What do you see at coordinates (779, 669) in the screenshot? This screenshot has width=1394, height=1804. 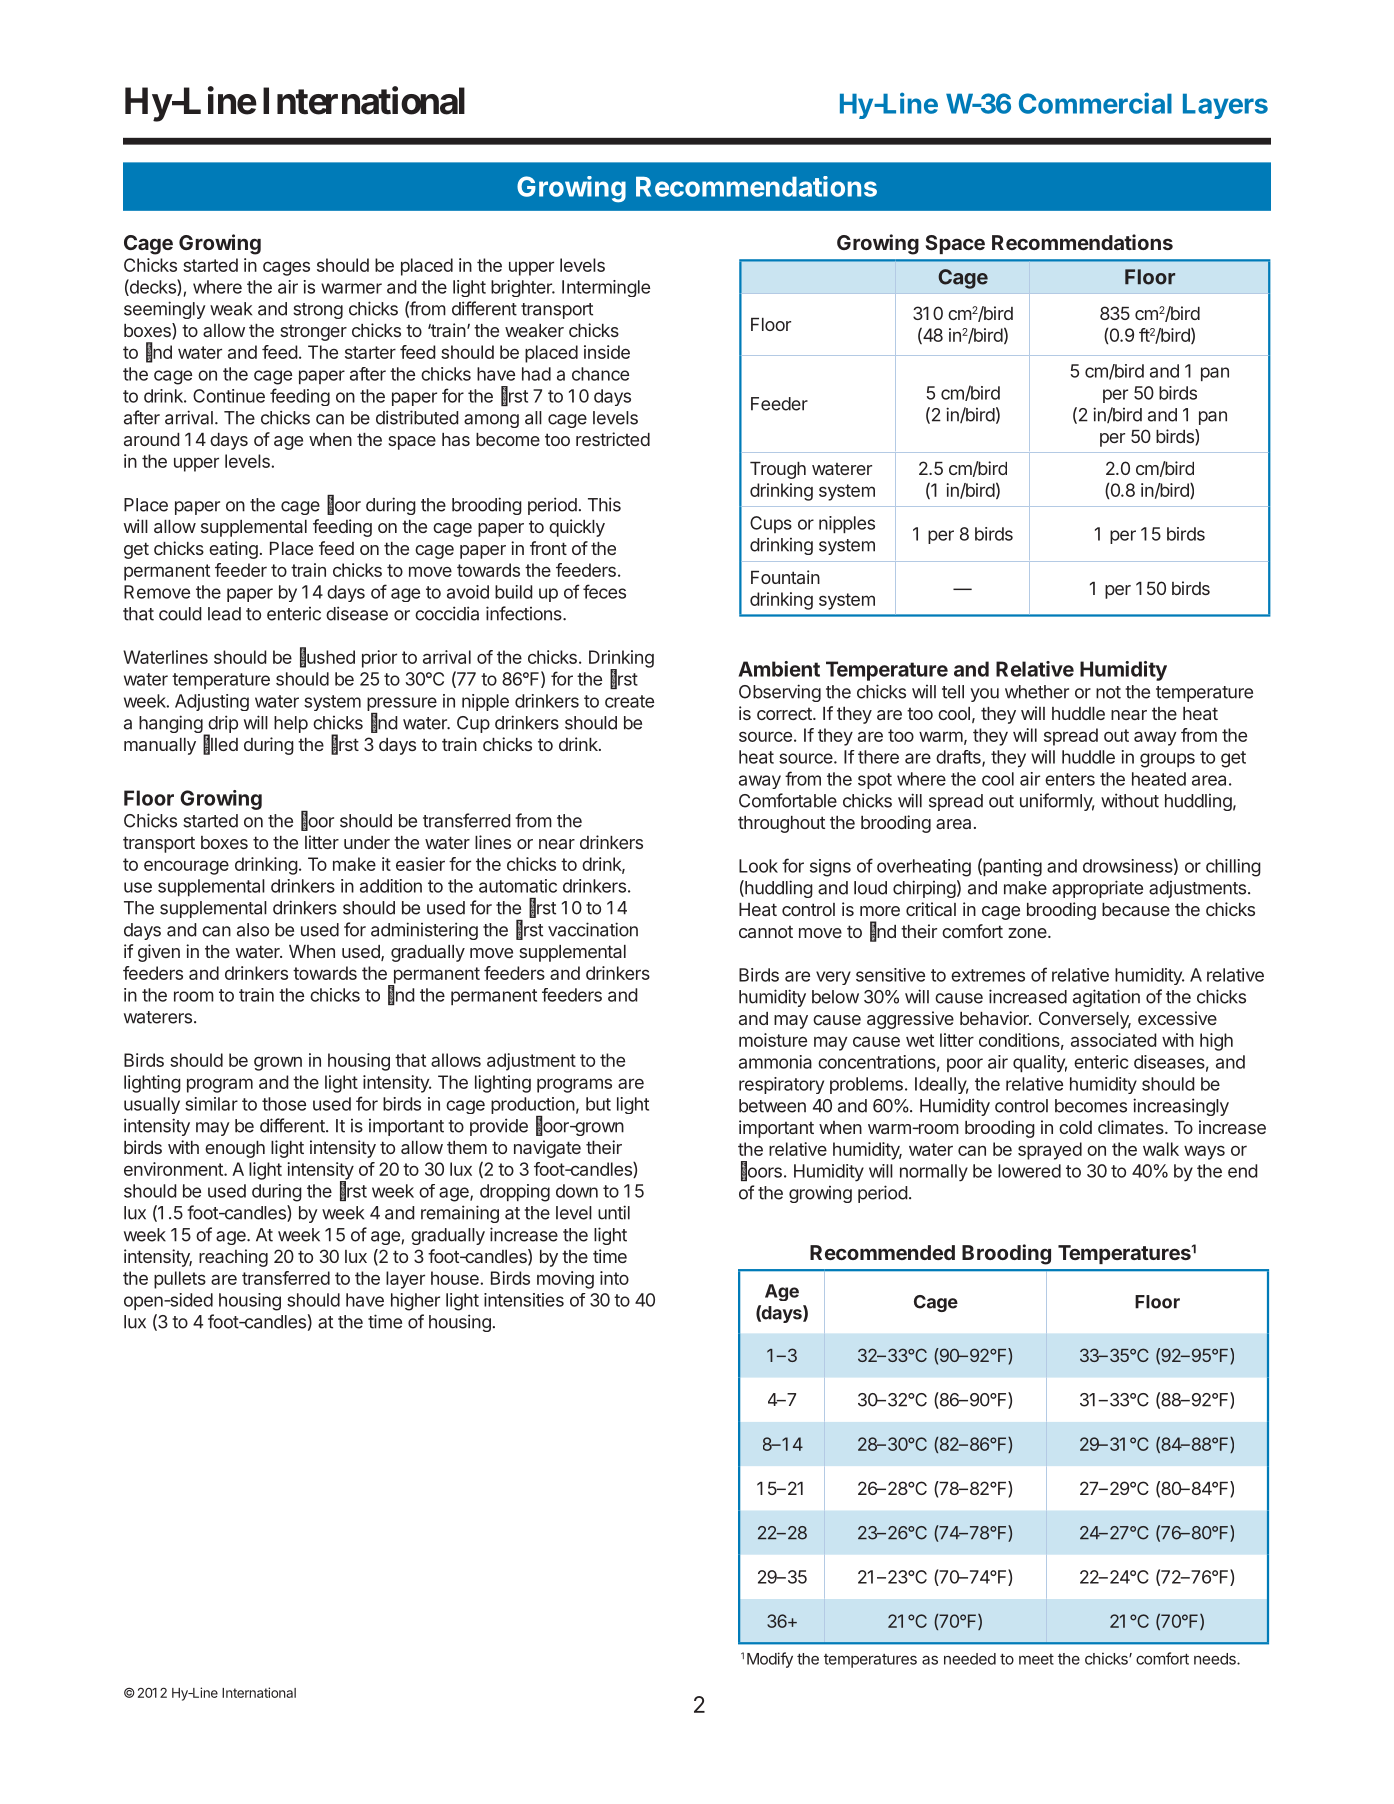 I see `Ambient` at bounding box center [779, 669].
